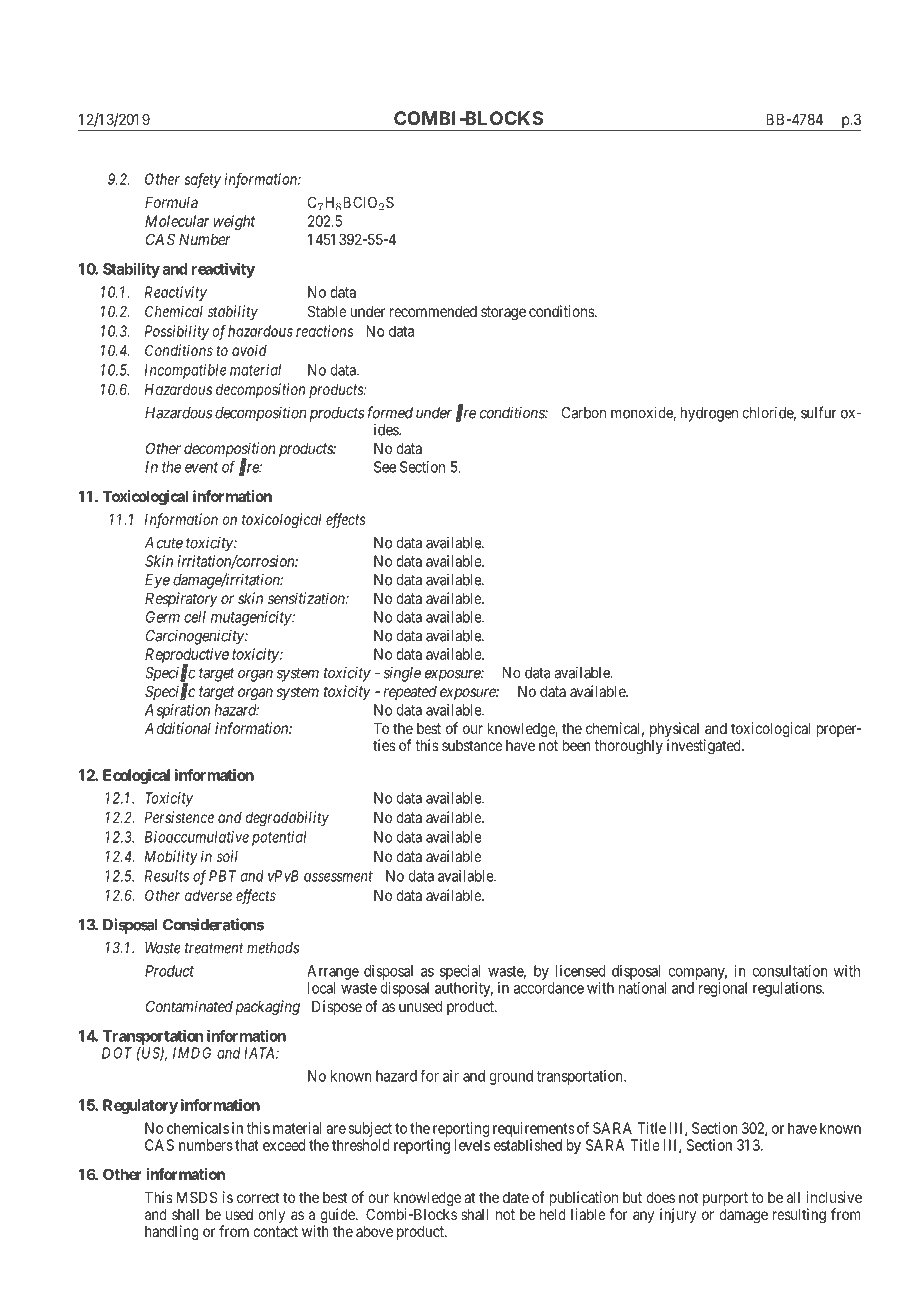  I want to click on substance, so click(472, 745).
